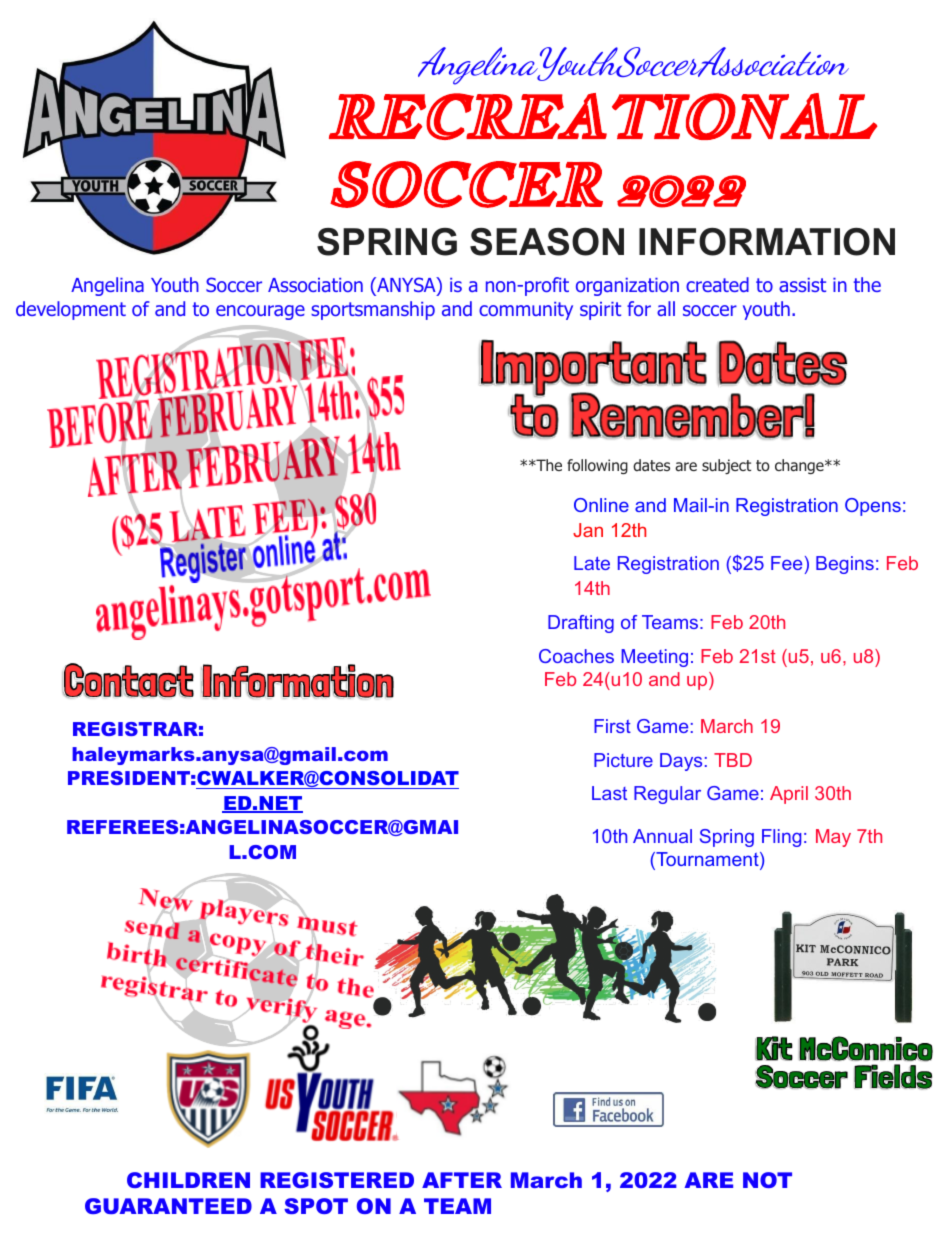 The width and height of the image is (952, 1233). Describe the element at coordinates (576, 656) in the image. I see `Coaches` at that location.
